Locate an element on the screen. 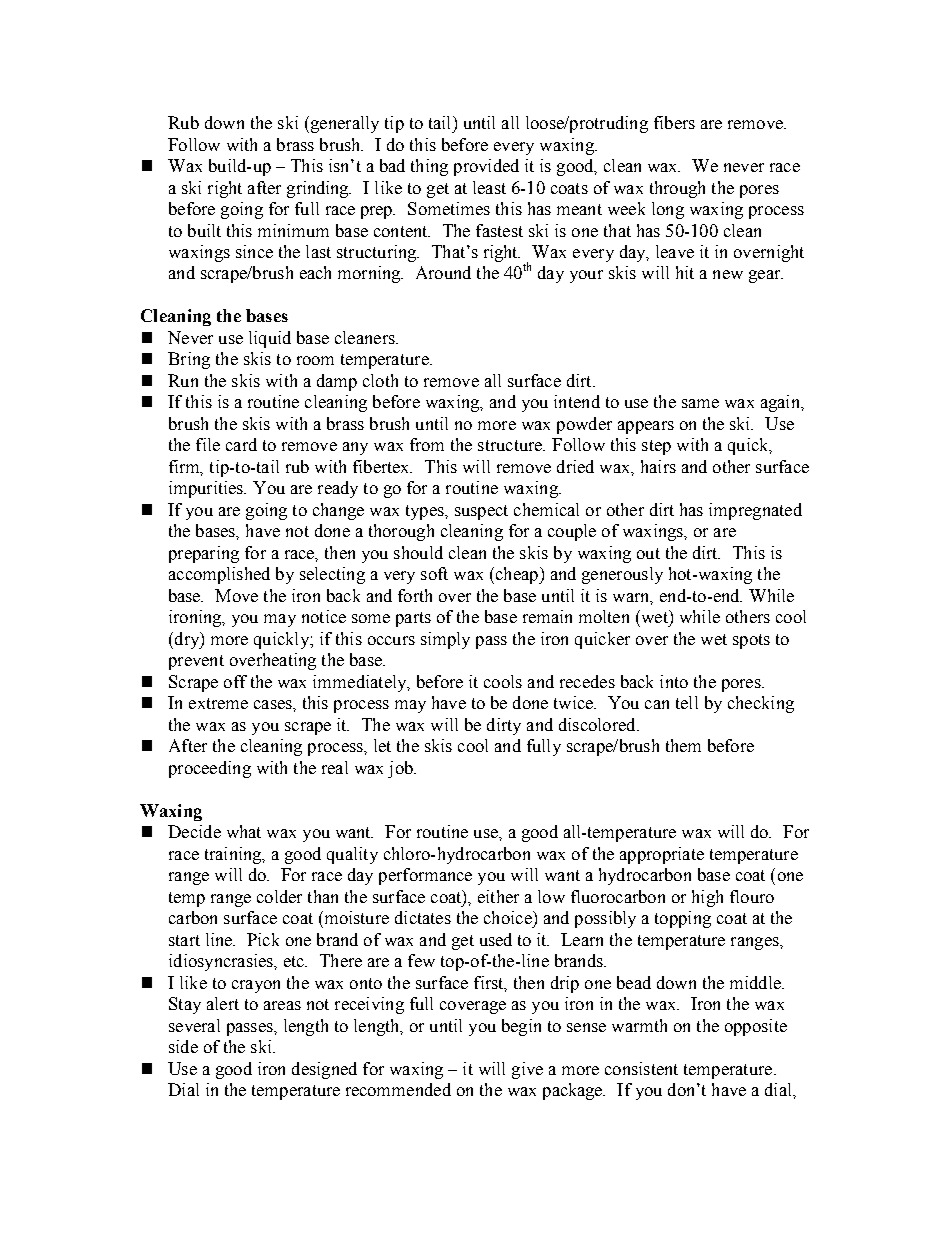 This screenshot has height=1233, width=952. opposite is located at coordinates (756, 1027).
